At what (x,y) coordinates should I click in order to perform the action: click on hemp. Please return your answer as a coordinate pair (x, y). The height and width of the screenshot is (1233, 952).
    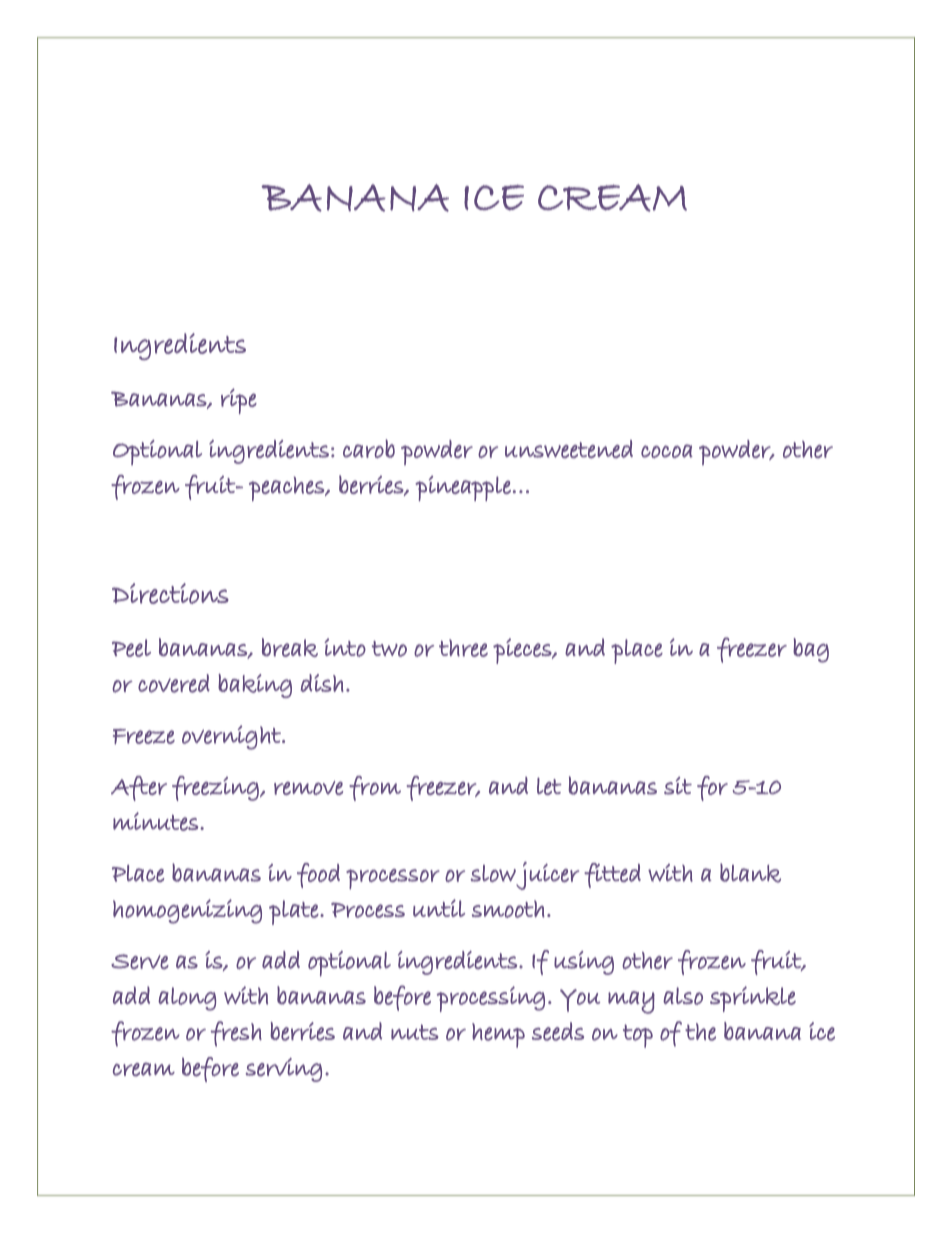
    Looking at the image, I should click on (498, 1035).
